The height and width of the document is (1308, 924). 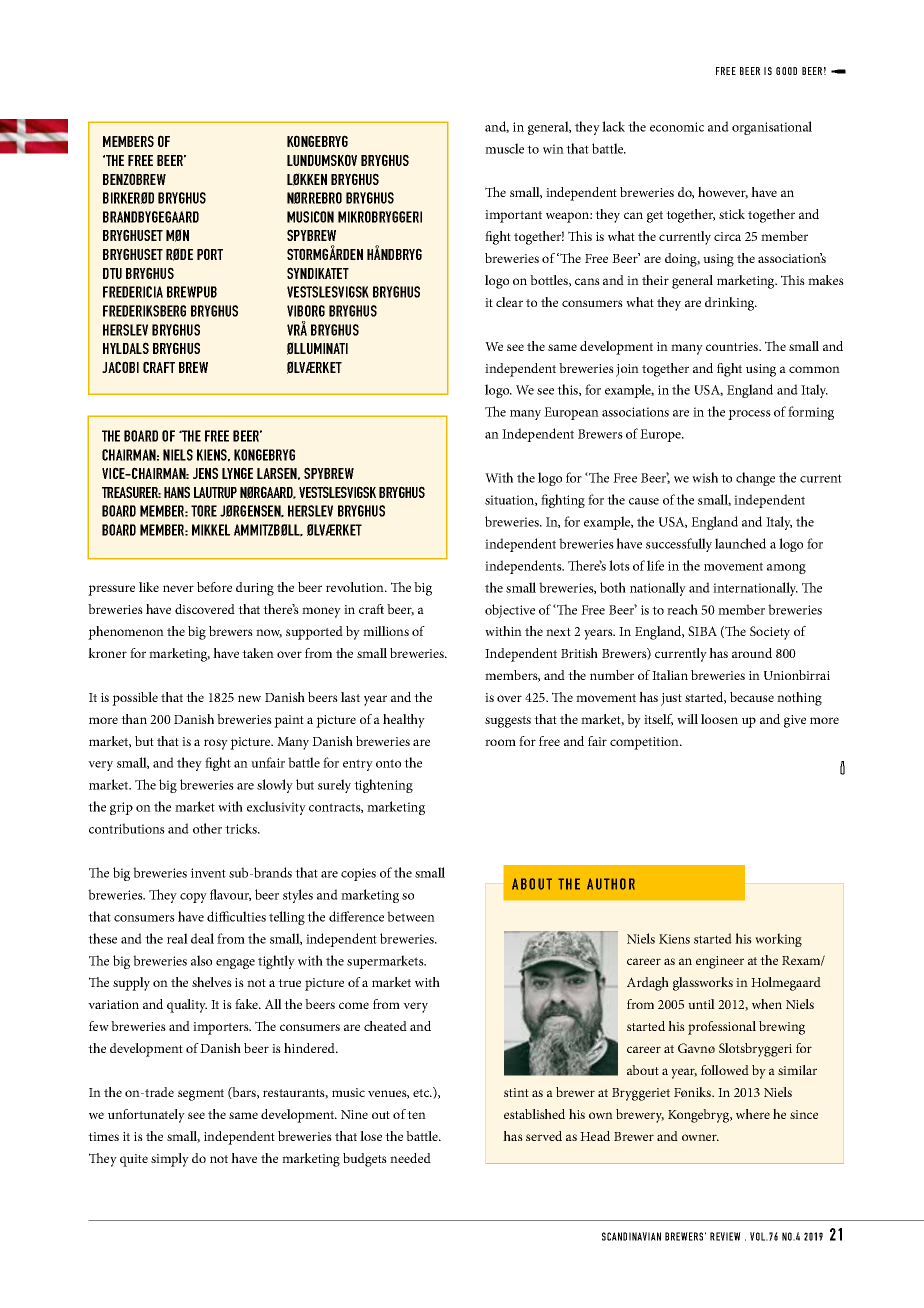 I want to click on muscle, so click(x=504, y=148).
